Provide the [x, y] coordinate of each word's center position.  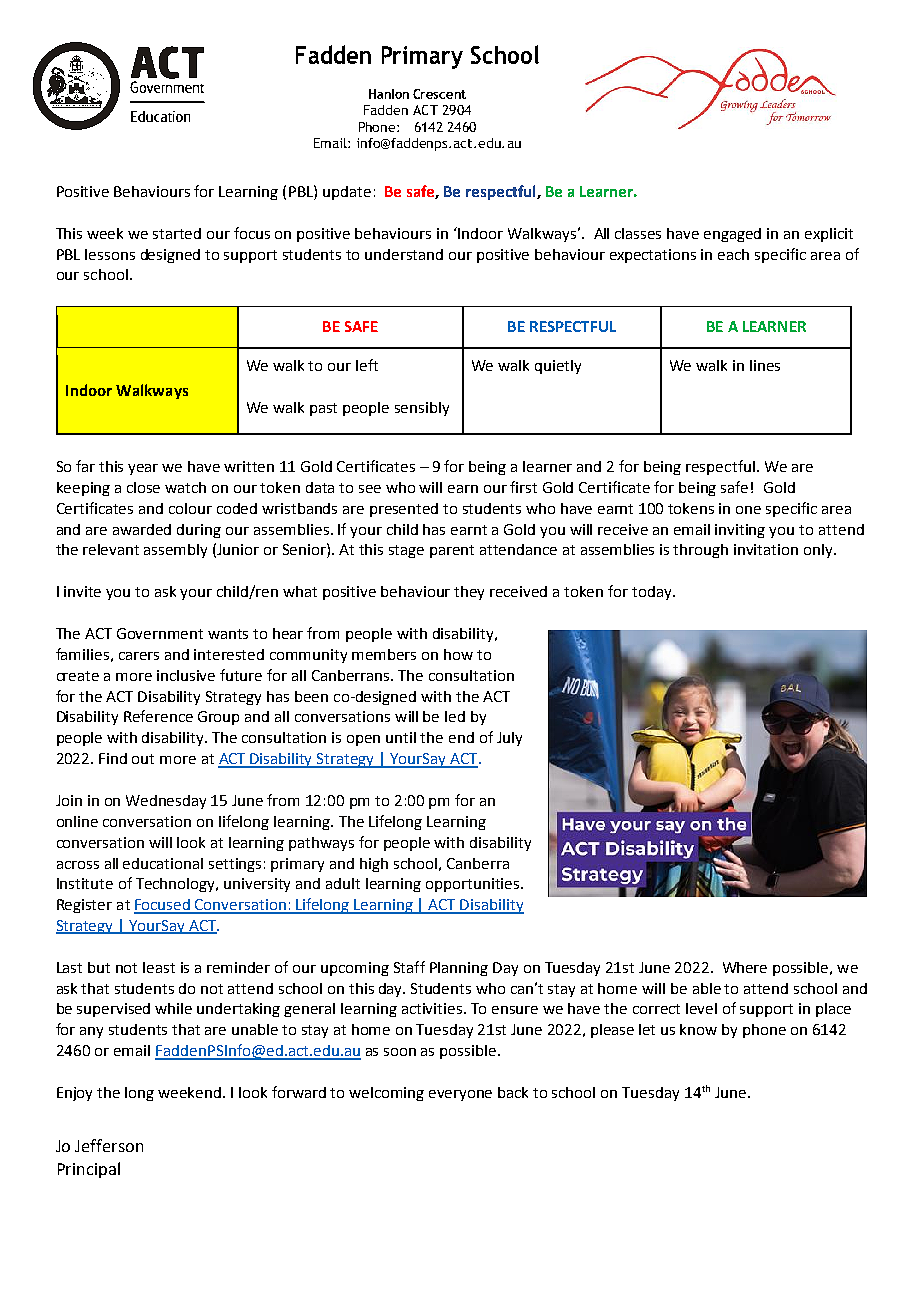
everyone [460, 1095]
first [523, 487]
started [177, 233]
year [143, 469]
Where [745, 967]
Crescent [439, 94]
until [401, 737]
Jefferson [109, 1145]
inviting [740, 531]
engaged [732, 235]
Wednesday [166, 802]
